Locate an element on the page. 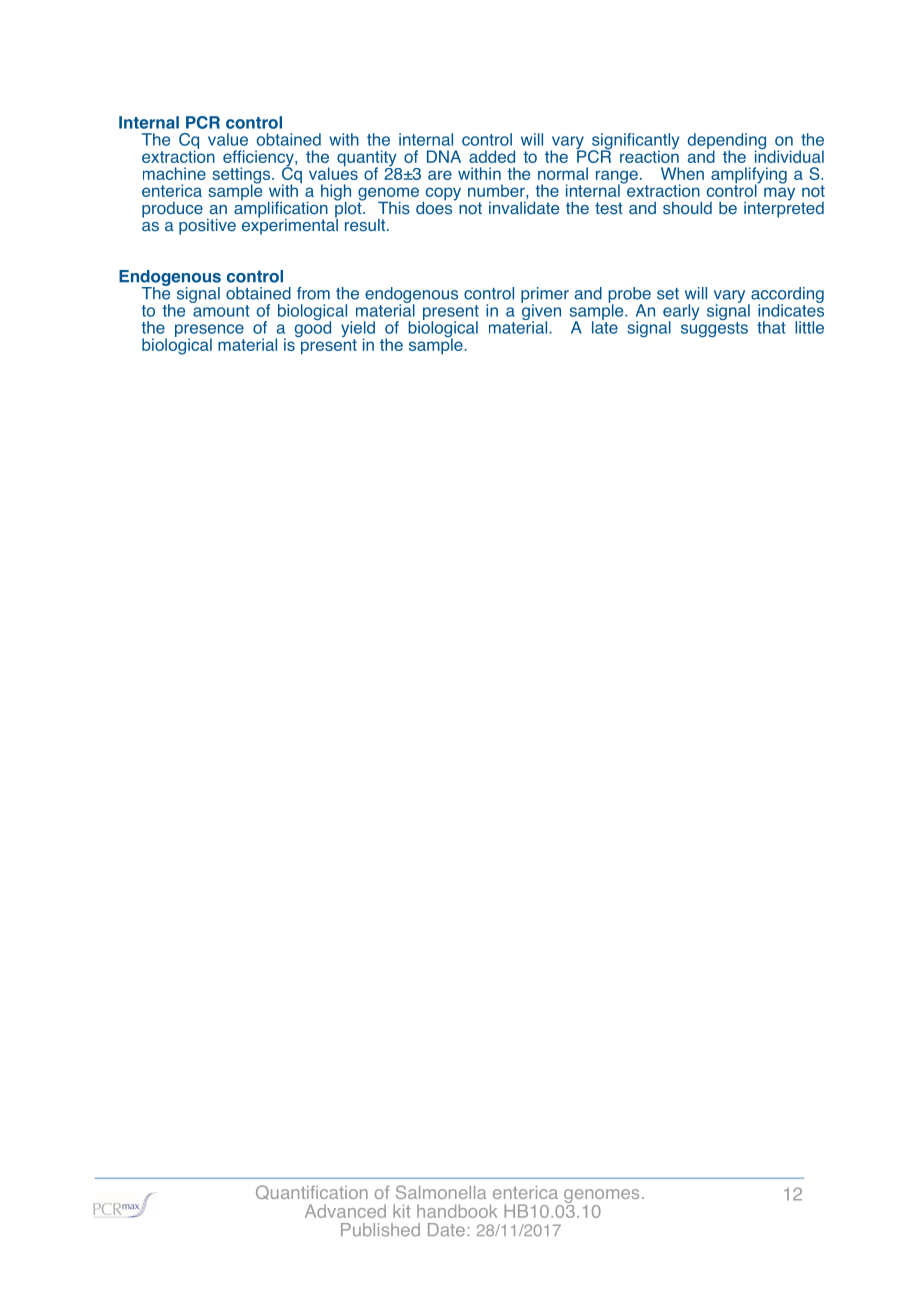 This document has width=924, height=1308. amplifying is located at coordinates (749, 176).
